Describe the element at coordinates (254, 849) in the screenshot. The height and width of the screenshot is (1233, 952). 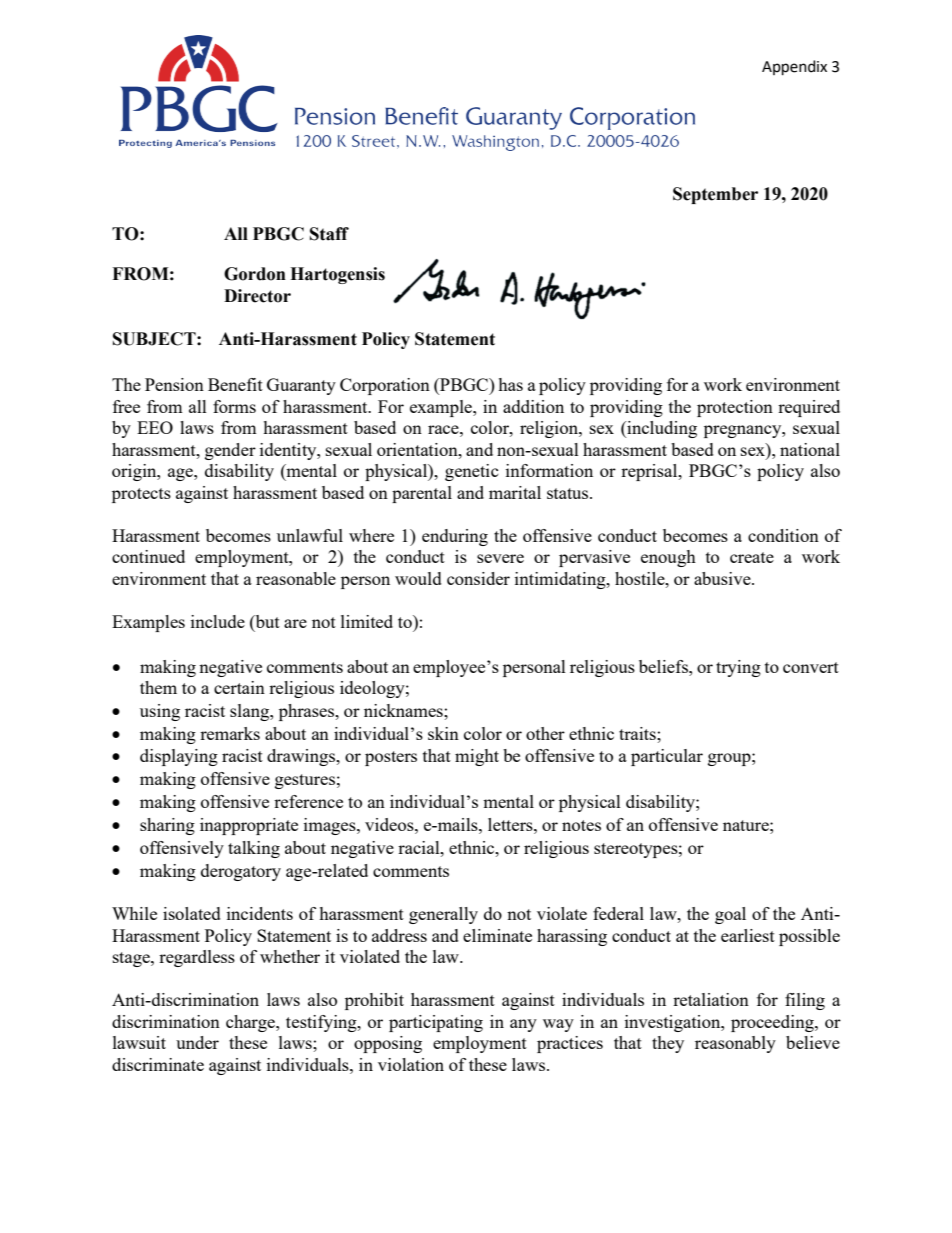
I see `talking` at that location.
